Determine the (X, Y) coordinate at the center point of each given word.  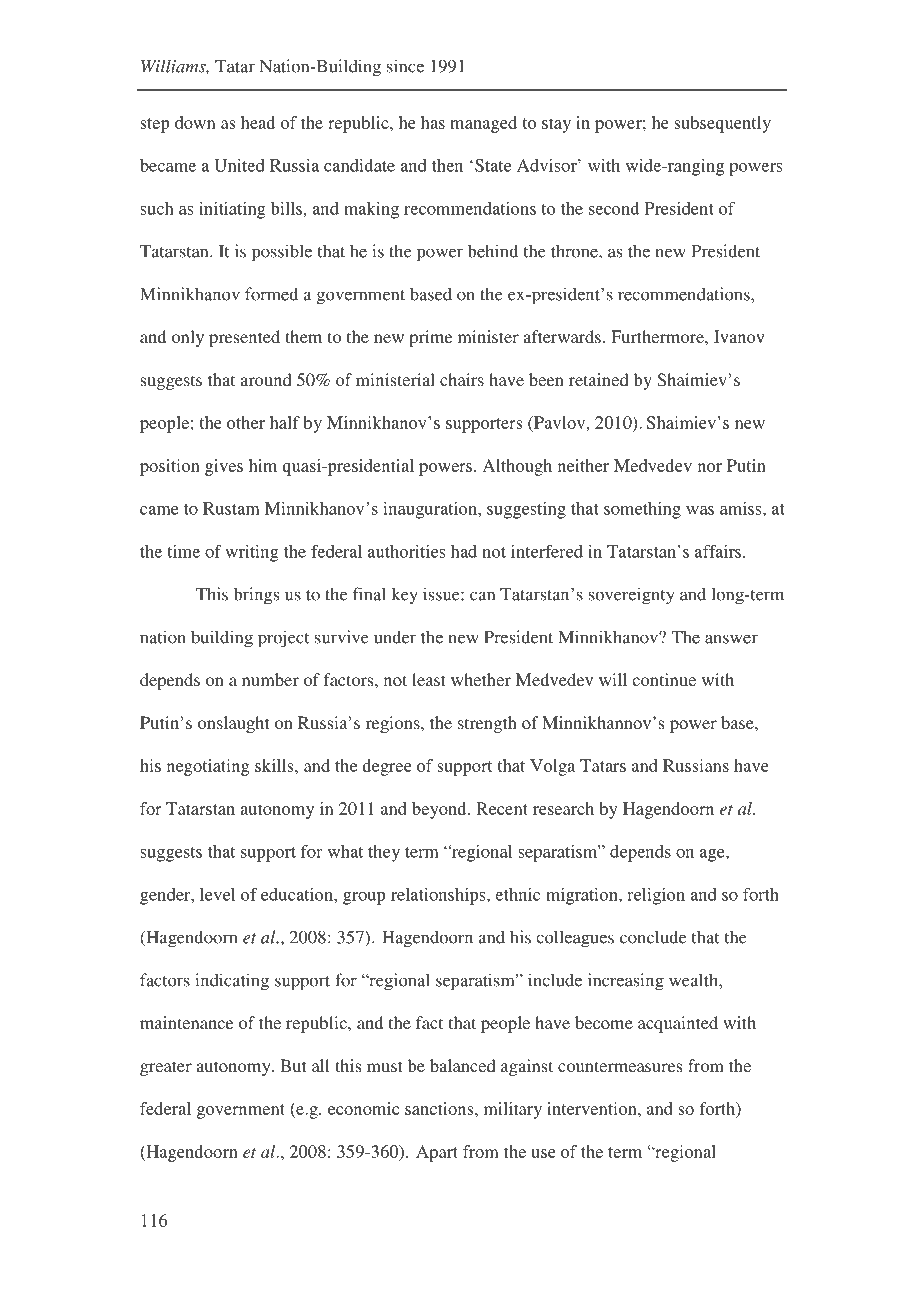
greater (166, 1068)
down (195, 122)
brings (256, 596)
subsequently (722, 124)
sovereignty (631, 596)
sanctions (440, 1108)
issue (442, 594)
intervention (593, 1108)
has (433, 122)
